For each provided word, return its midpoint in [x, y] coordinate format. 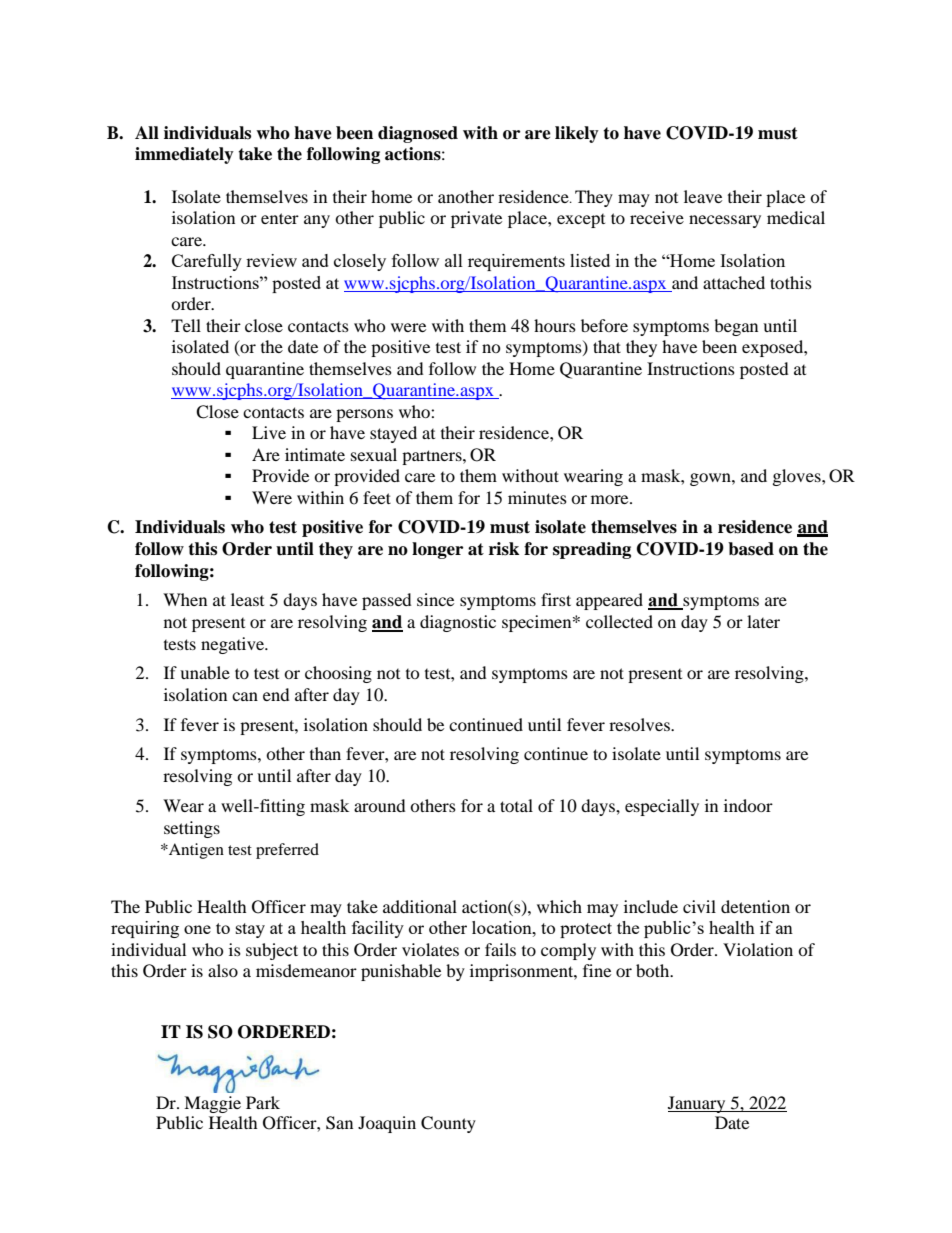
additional [420, 906]
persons [364, 415]
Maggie [212, 1104]
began [736, 327]
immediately [184, 155]
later [763, 621]
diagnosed [418, 134]
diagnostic [458, 623]
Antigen [195, 851]
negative [234, 645]
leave [703, 196]
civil [699, 906]
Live [269, 432]
